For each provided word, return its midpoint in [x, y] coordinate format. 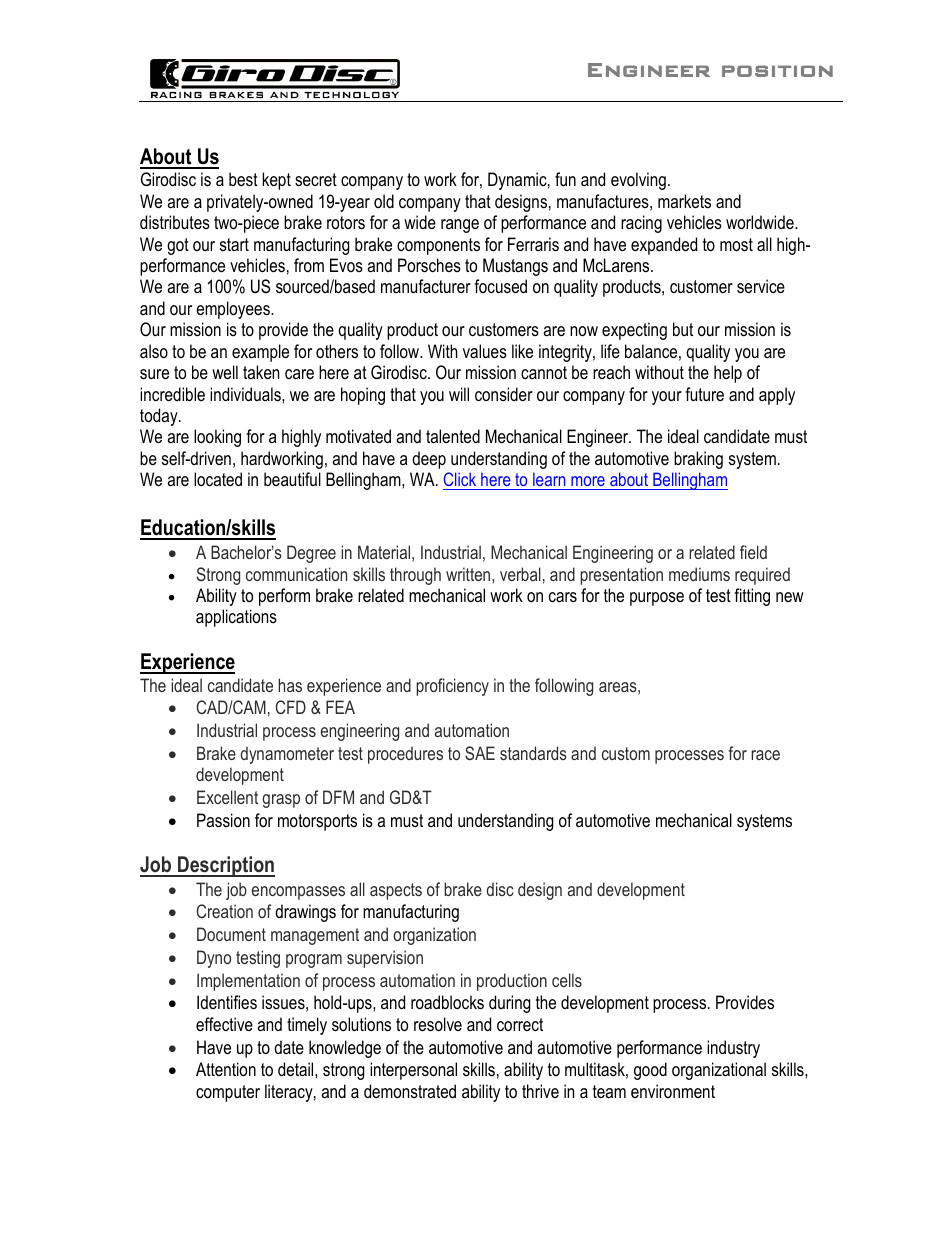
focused [500, 286]
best [243, 179]
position [777, 71]
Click [461, 481]
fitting [752, 597]
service [761, 286]
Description [225, 866]
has [290, 685]
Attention [226, 1069]
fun [565, 179]
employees [234, 310]
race [765, 755]
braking [698, 460]
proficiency [452, 687]
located [218, 479]
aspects [396, 891]
